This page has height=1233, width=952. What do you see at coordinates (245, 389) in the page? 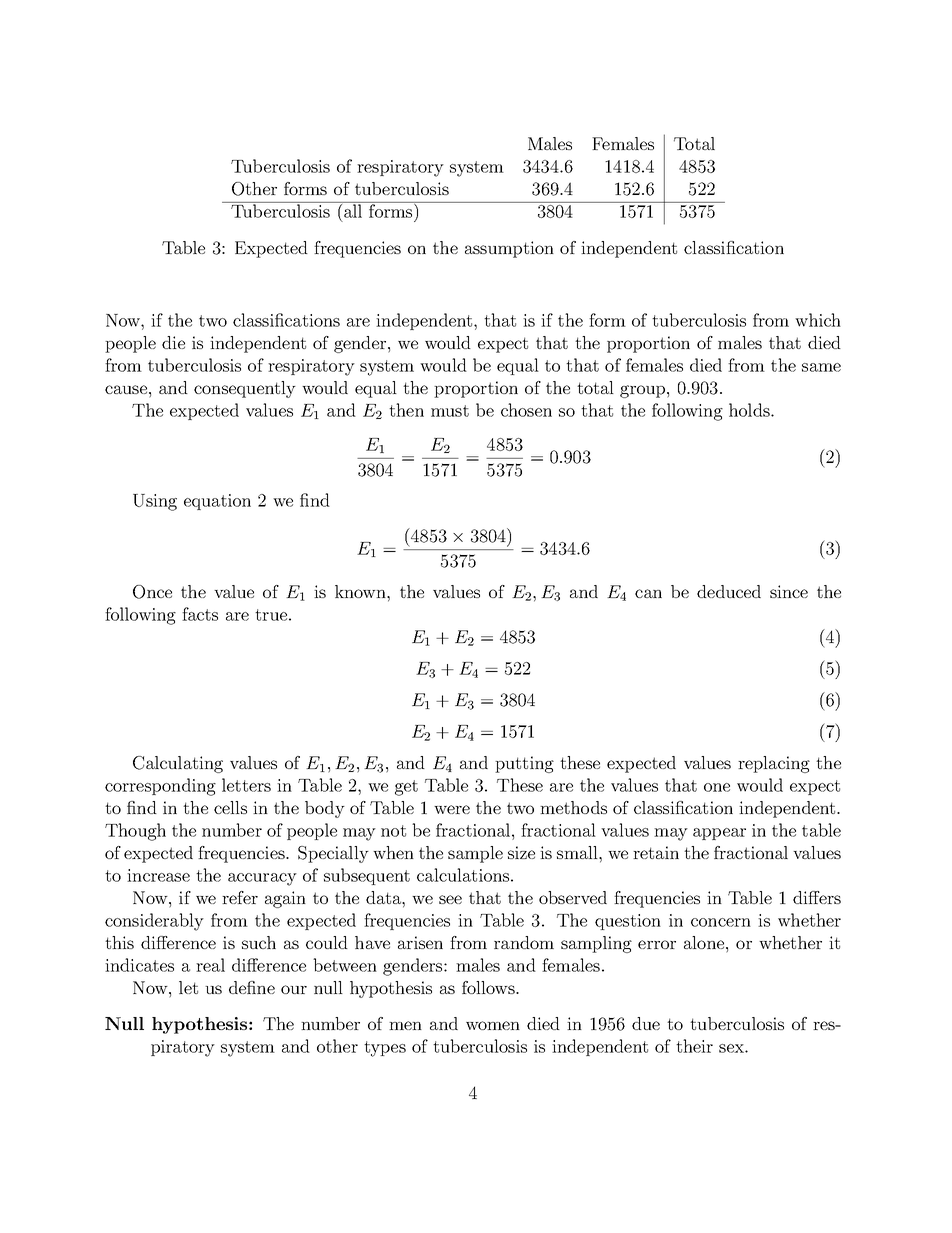
I see `consequently` at bounding box center [245, 389].
